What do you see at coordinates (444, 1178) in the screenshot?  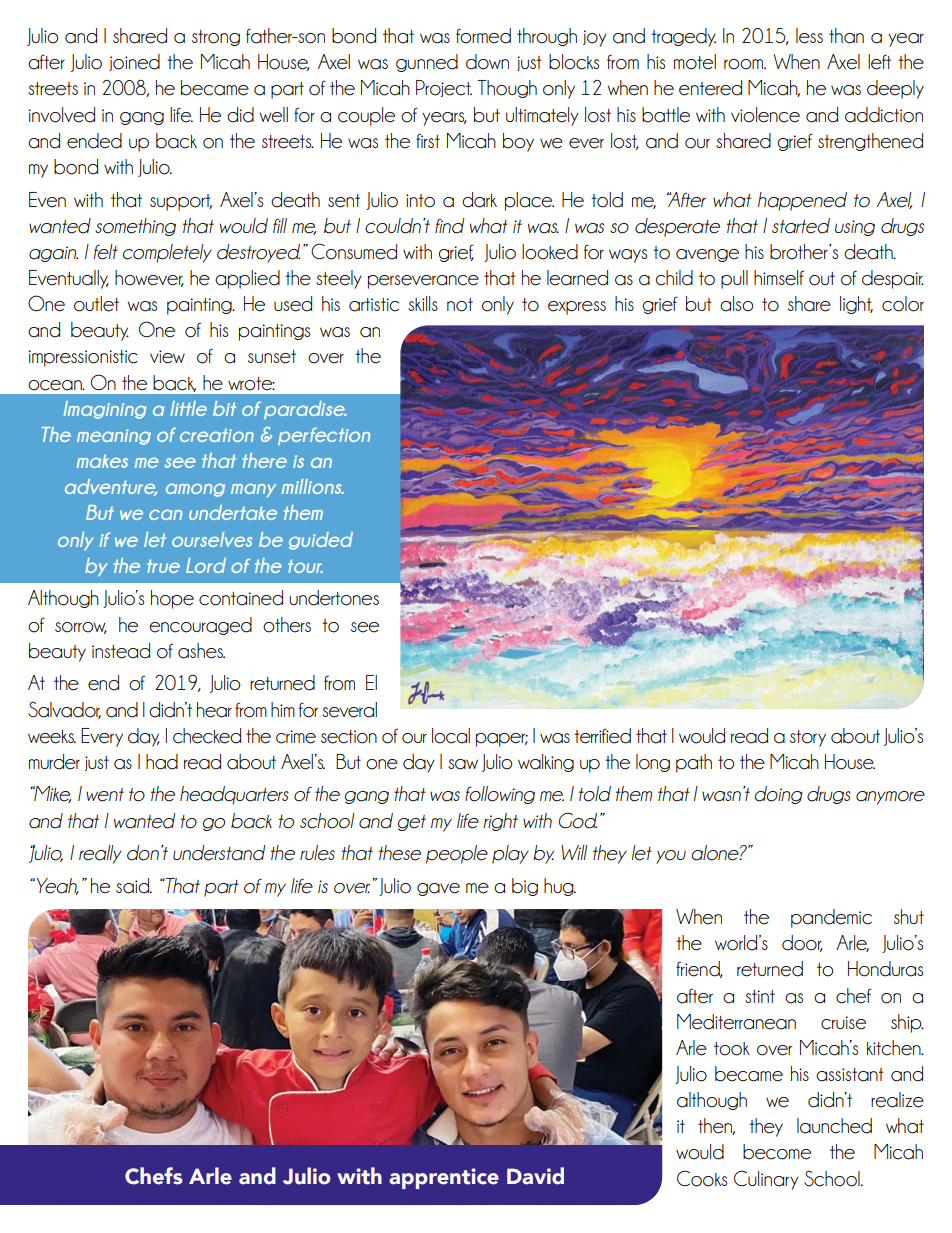 I see `apprentice` at bounding box center [444, 1178].
